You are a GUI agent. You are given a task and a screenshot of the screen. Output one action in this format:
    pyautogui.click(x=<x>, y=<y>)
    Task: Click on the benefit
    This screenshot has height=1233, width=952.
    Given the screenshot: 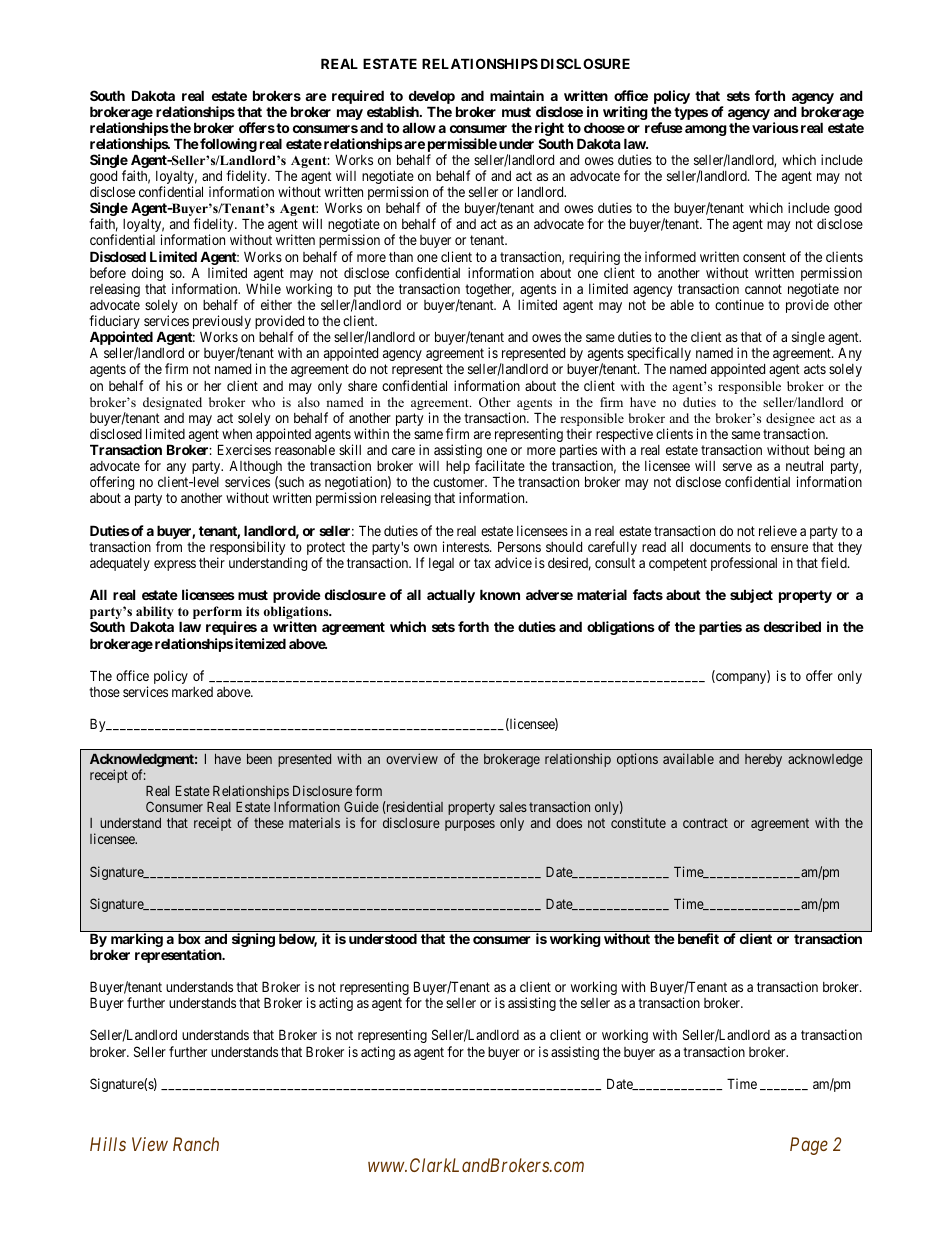 What is the action you would take?
    pyautogui.click(x=698, y=938)
